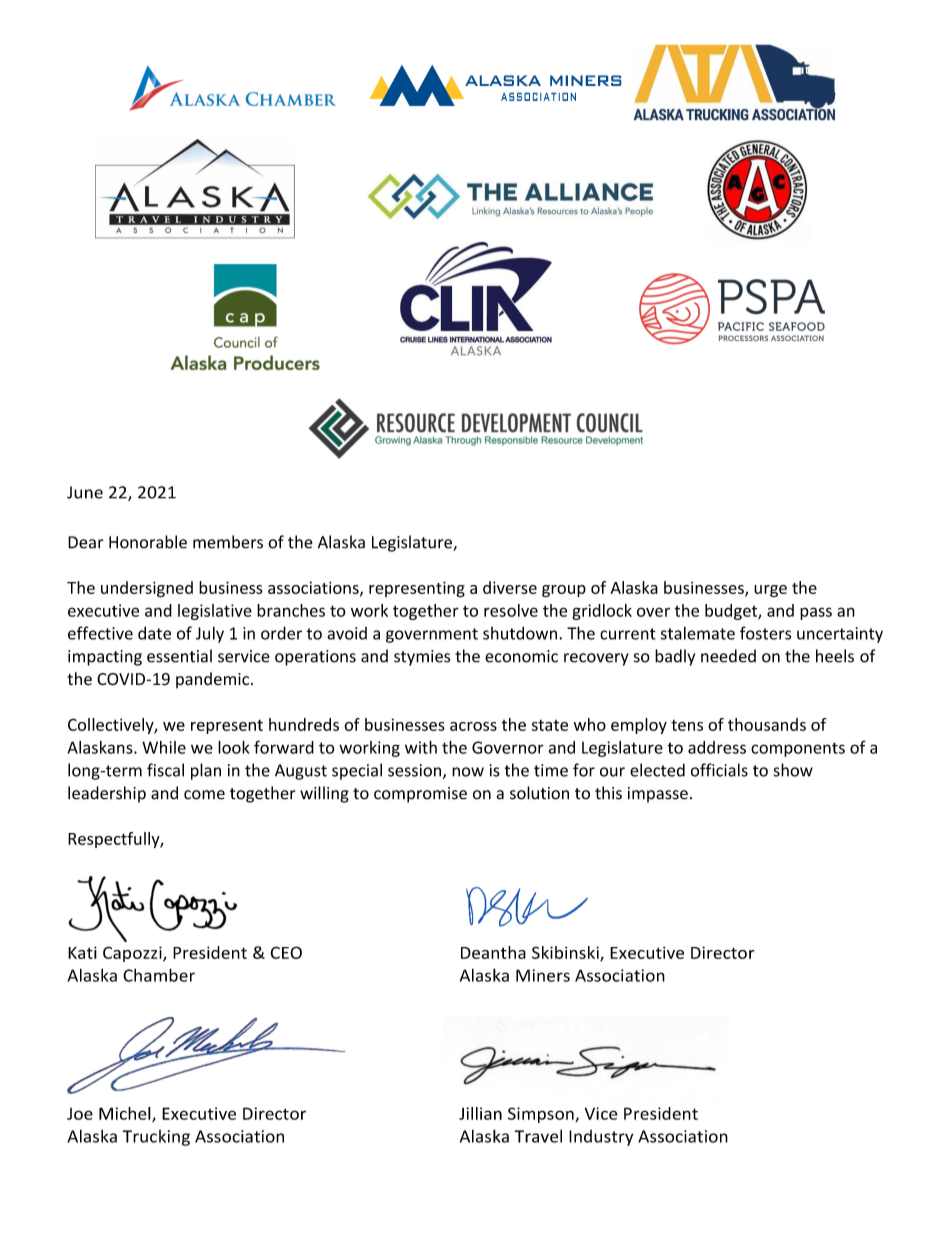 This image has width=952, height=1233. I want to click on officials, so click(719, 770).
